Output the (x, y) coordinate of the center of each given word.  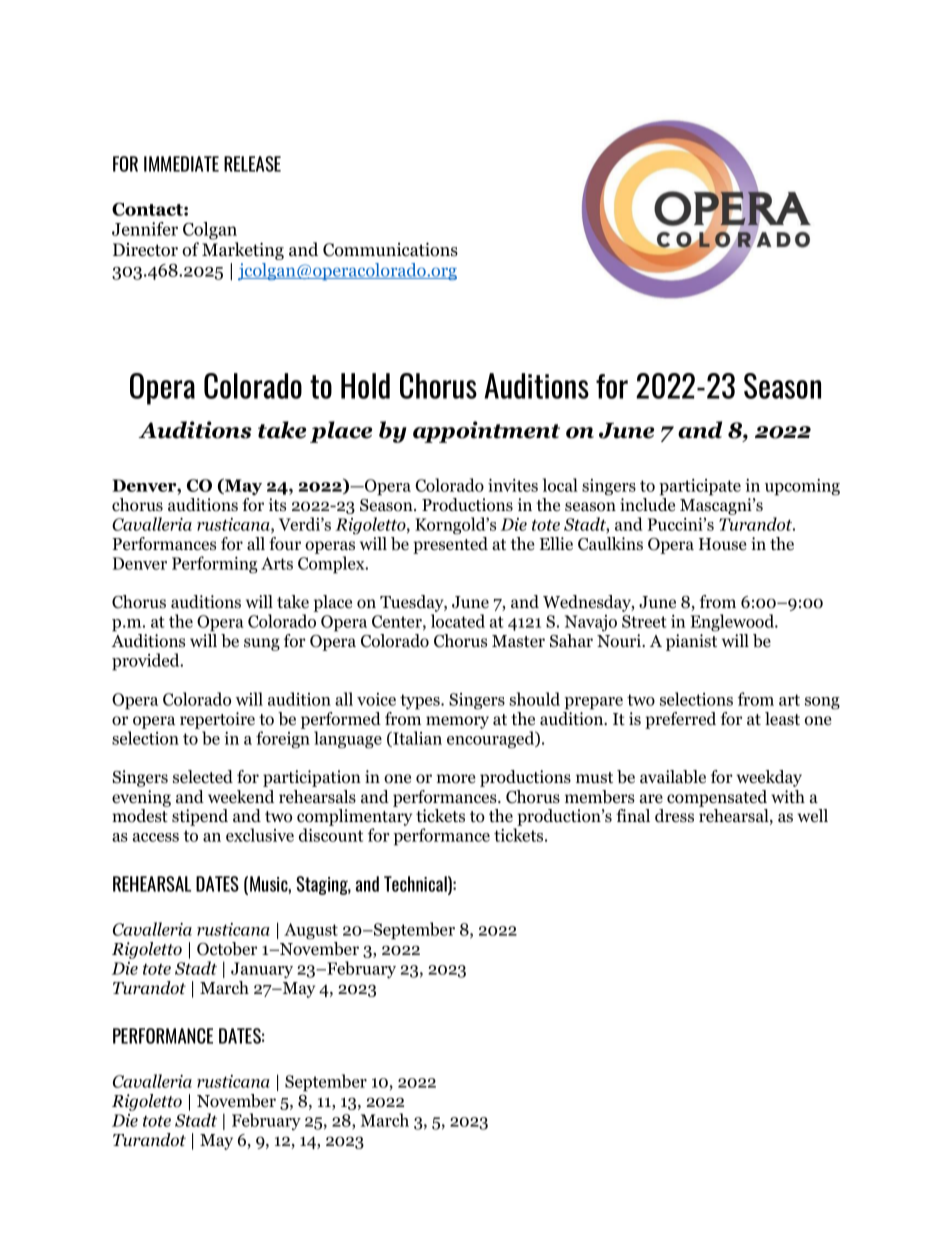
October (227, 949)
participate (700, 487)
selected (203, 777)
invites (513, 485)
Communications (390, 249)
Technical (416, 885)
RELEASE (252, 164)
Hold (365, 386)
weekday (769, 778)
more (456, 779)
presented (450, 545)
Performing (215, 565)
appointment (486, 432)
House (723, 544)
